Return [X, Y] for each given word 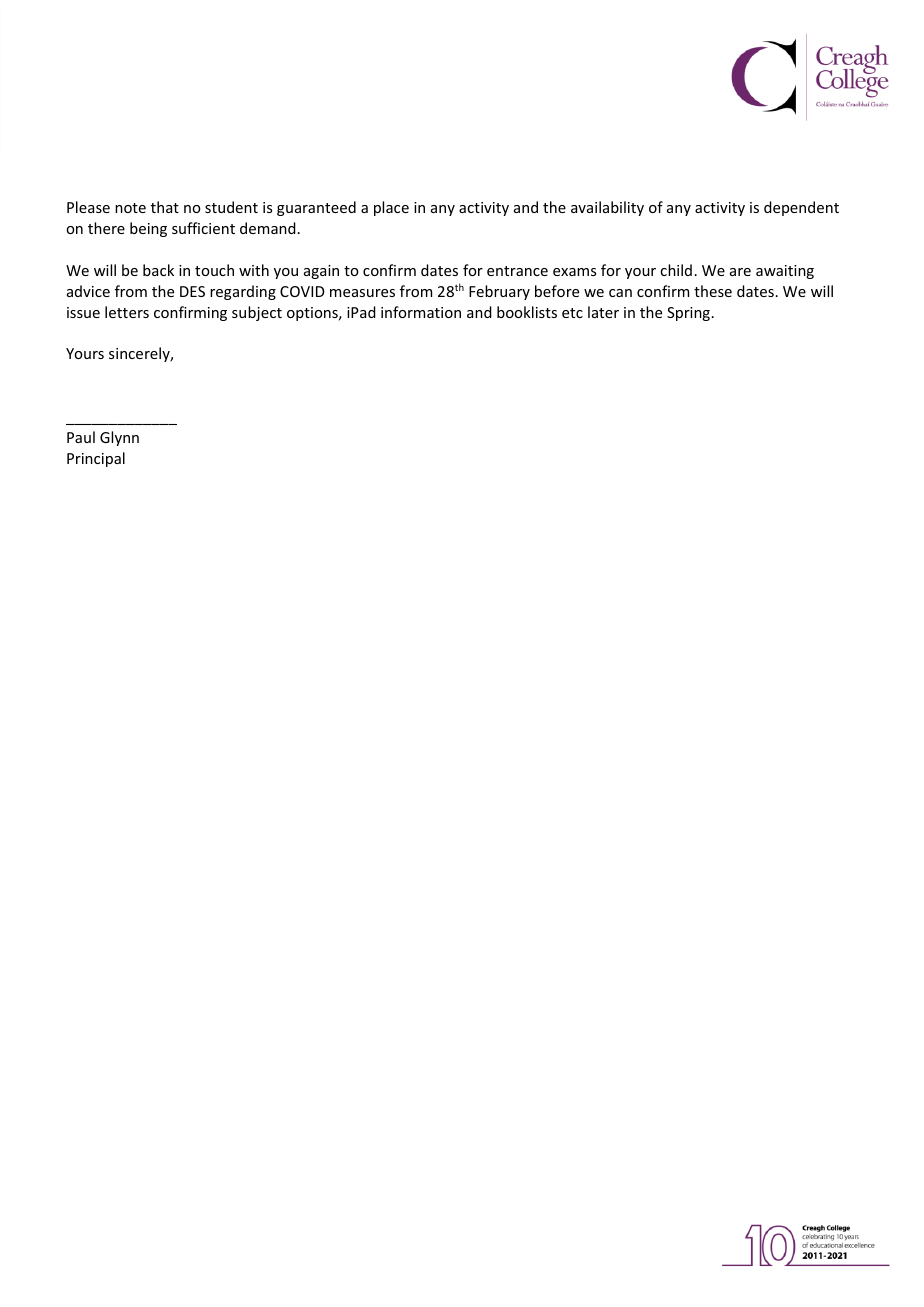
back [158, 270]
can [620, 293]
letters [127, 312]
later [603, 312]
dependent [801, 208]
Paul [81, 437]
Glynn [119, 438]
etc [572, 313]
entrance [517, 271]
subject [257, 313]
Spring [688, 314]
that [165, 207]
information [421, 312]
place [391, 208]
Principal [96, 459]
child [676, 270]
